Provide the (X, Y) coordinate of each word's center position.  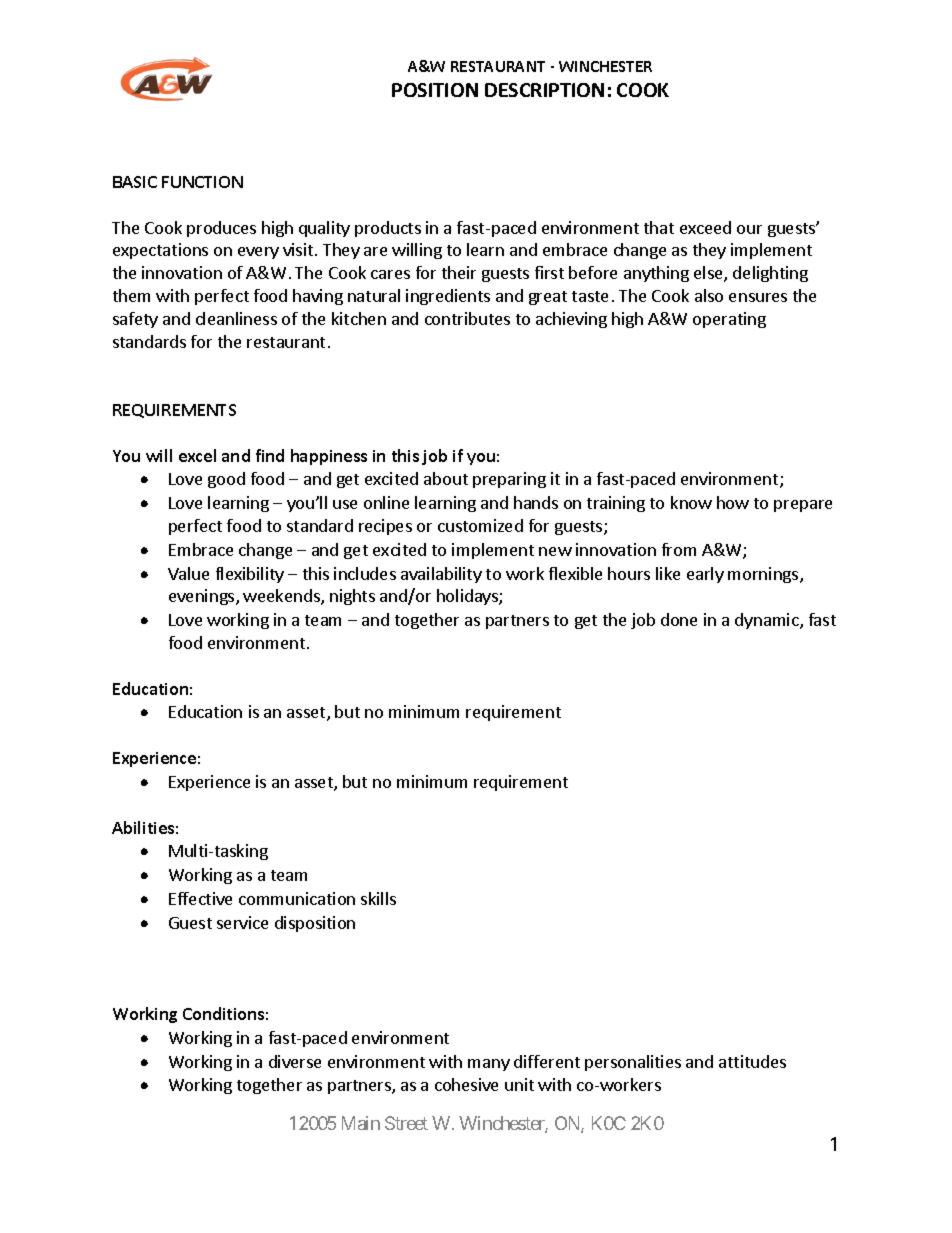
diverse (295, 1061)
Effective (200, 898)
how (733, 502)
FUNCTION (202, 182)
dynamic (768, 621)
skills (378, 898)
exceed (705, 227)
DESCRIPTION (544, 90)
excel (197, 455)
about (446, 478)
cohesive (466, 1084)
